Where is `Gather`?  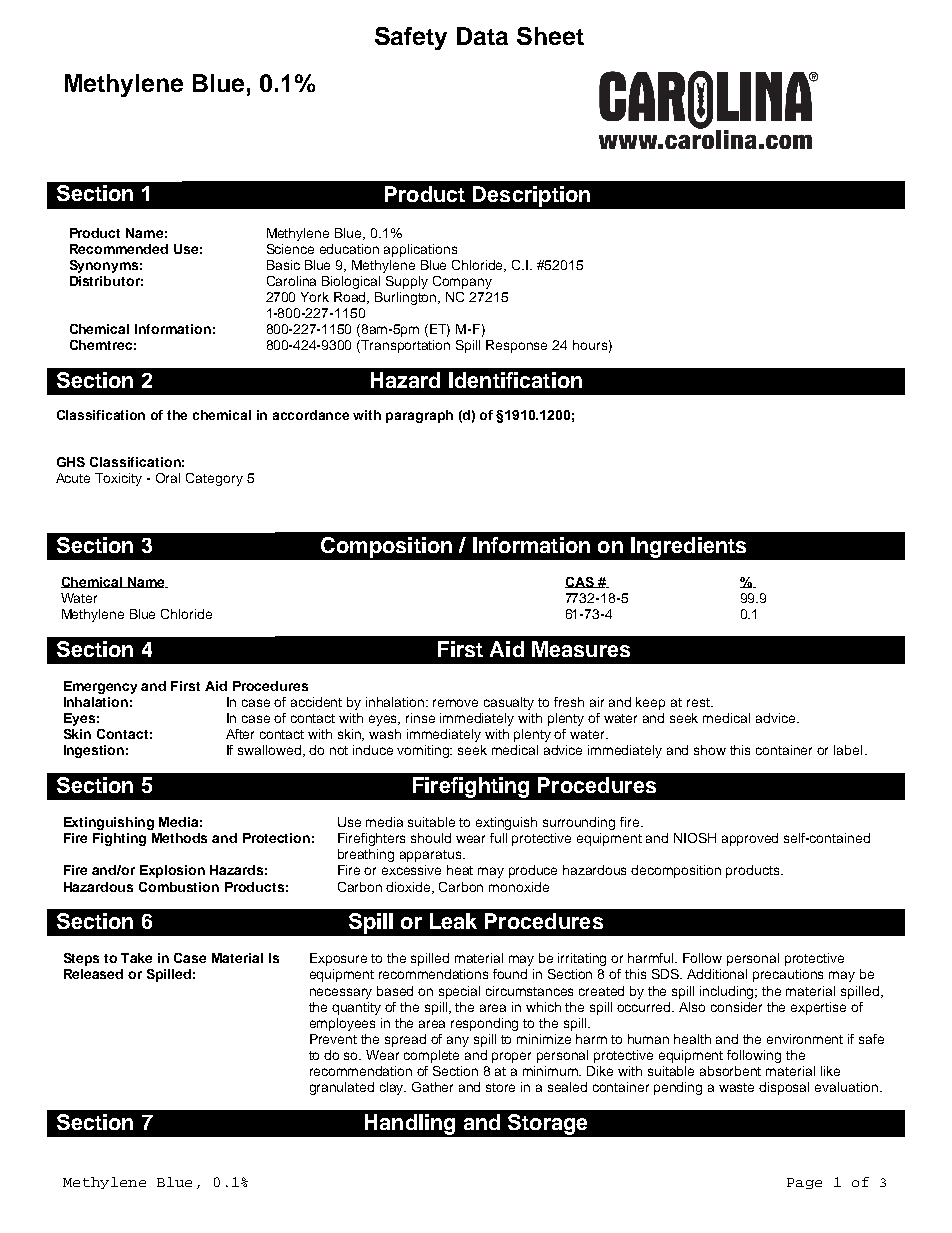
Gather is located at coordinates (432, 1087).
